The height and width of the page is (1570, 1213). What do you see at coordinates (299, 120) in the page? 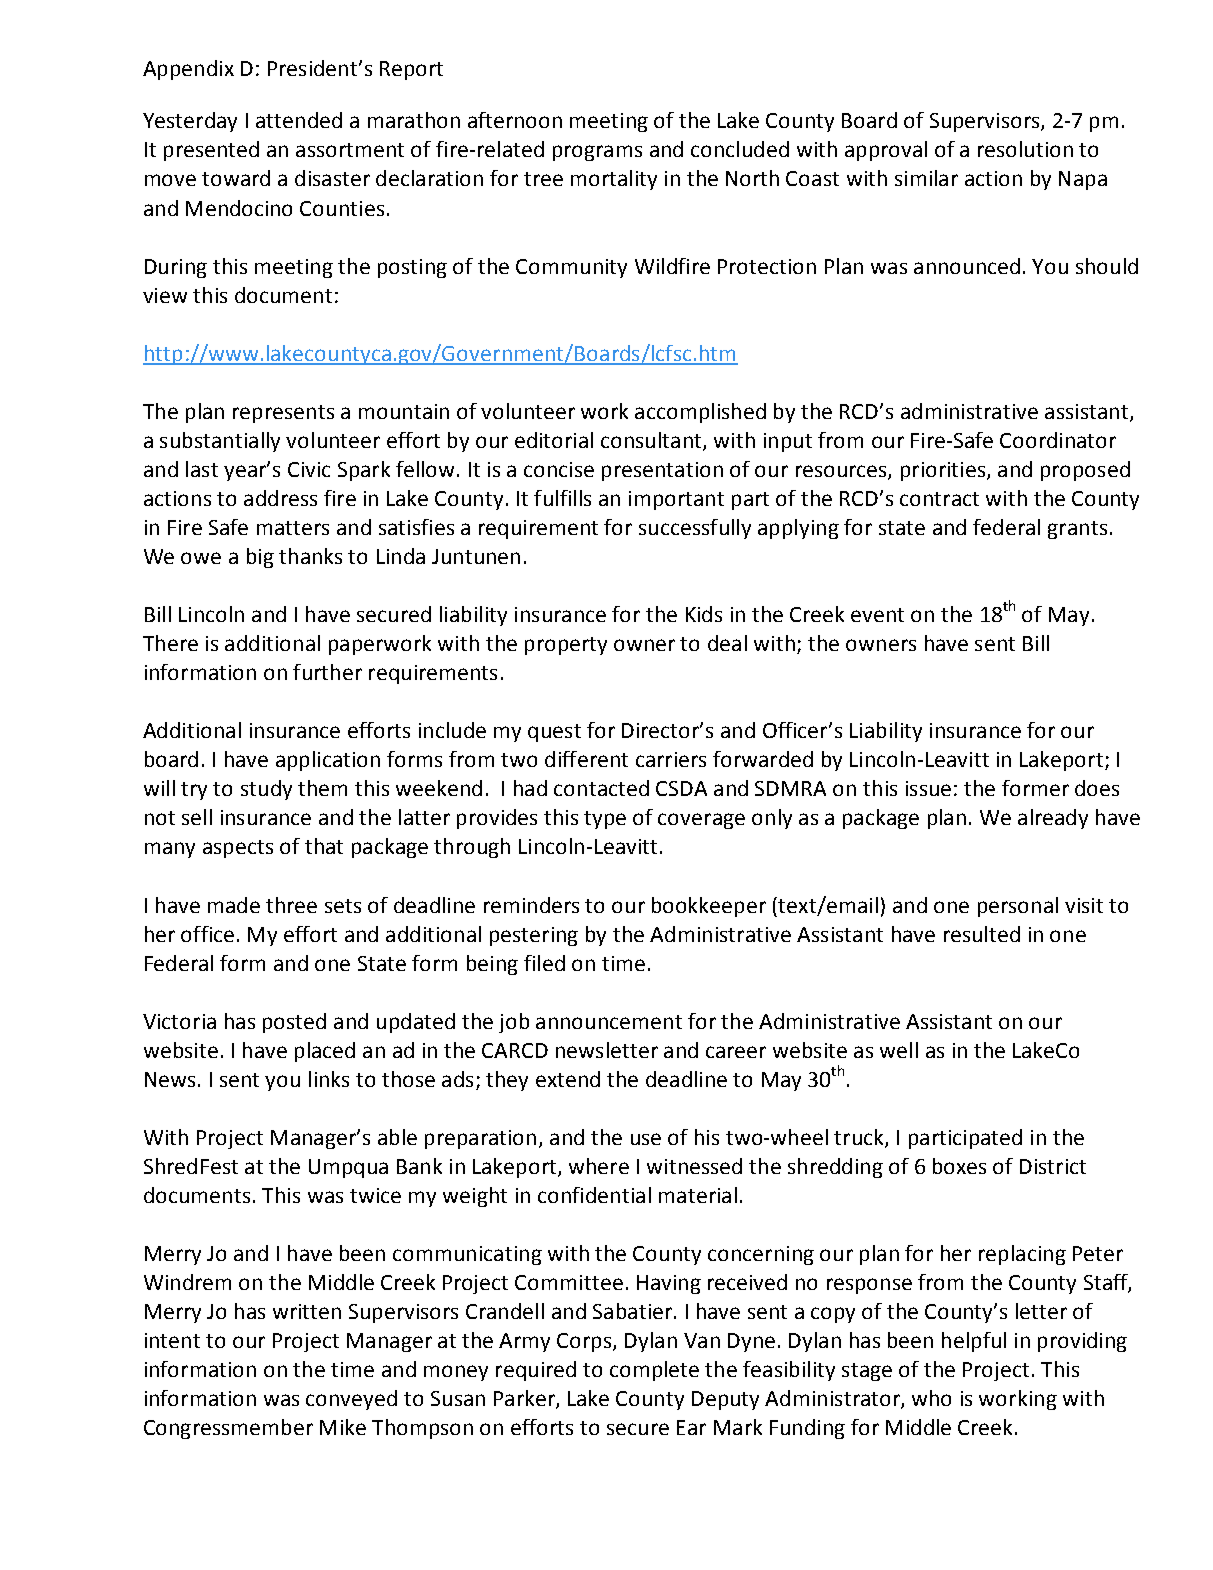
I see `attended` at bounding box center [299, 120].
